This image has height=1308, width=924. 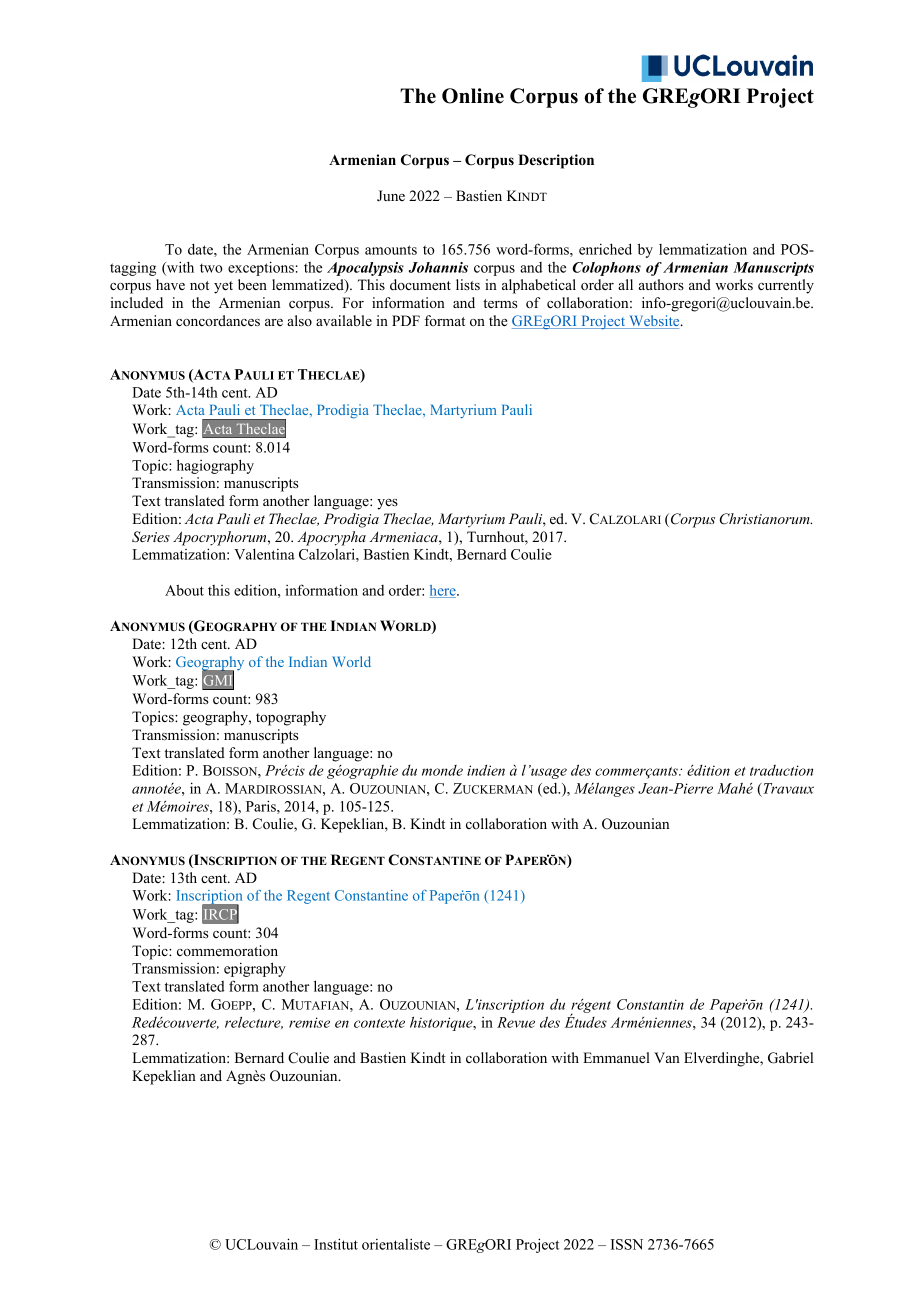 What do you see at coordinates (291, 718) in the image?
I see `topography` at bounding box center [291, 718].
